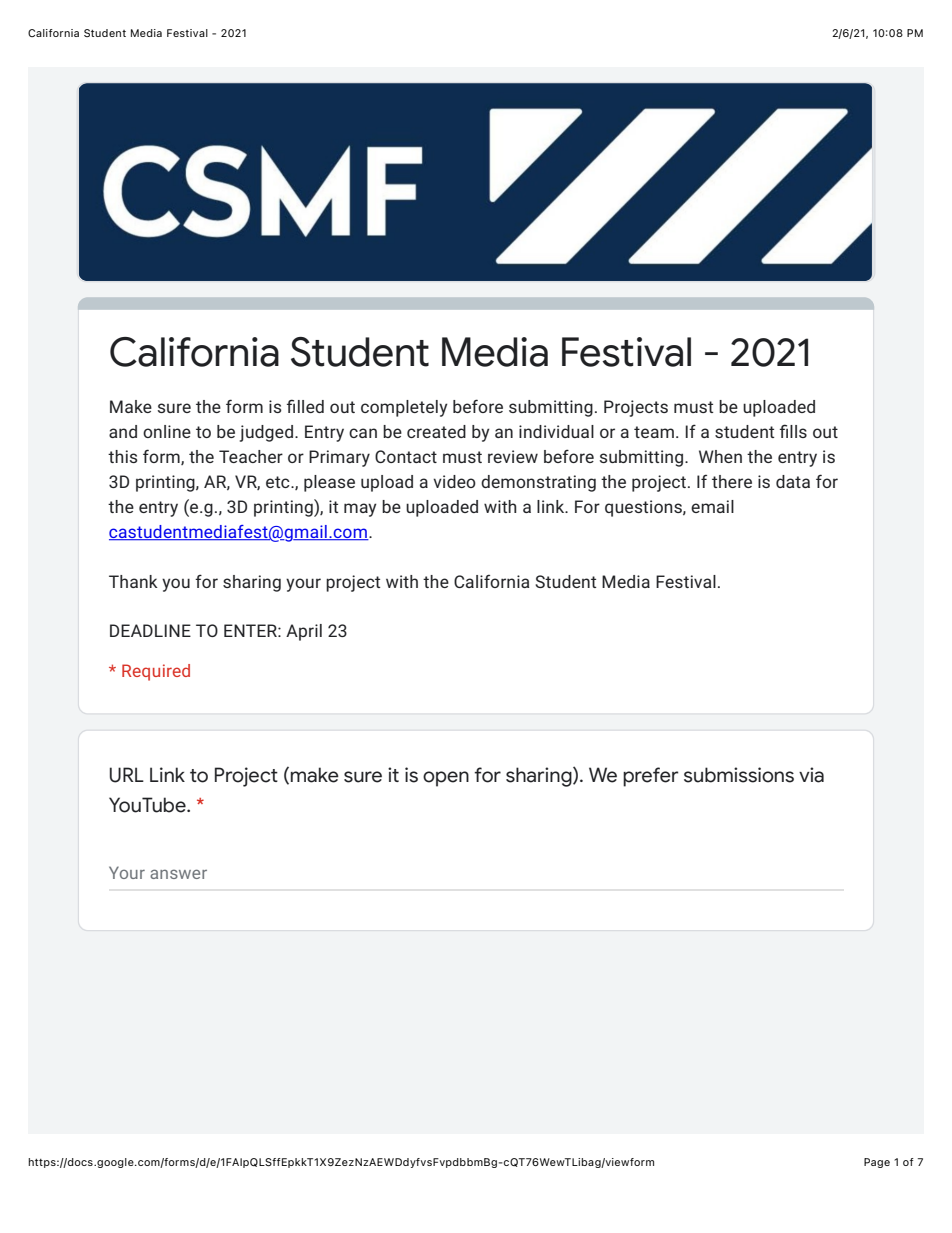 The width and height of the screenshot is (952, 1233). I want to click on submissions, so click(739, 775).
